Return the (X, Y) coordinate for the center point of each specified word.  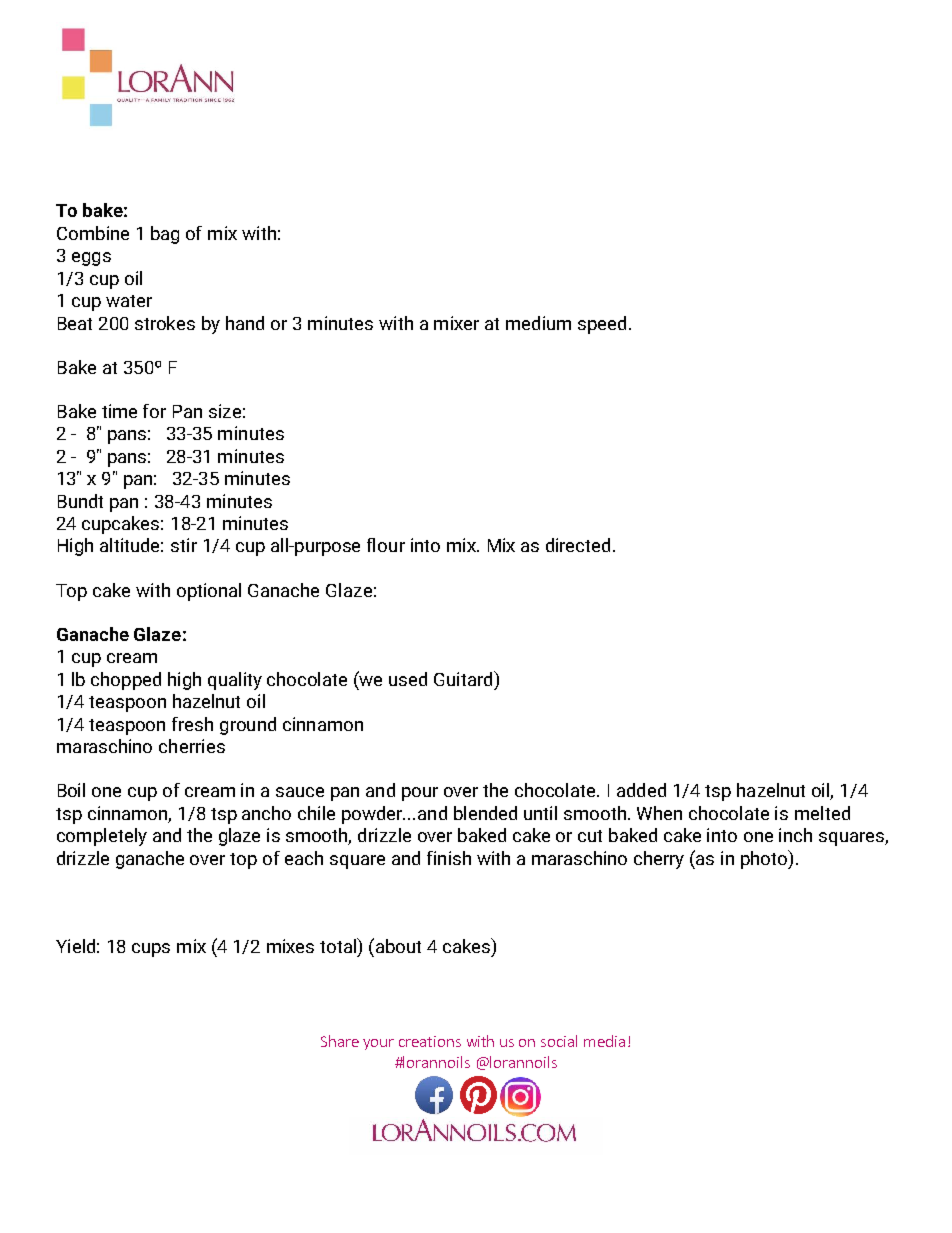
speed (602, 325)
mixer (456, 323)
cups (151, 950)
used (408, 679)
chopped (126, 681)
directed (578, 545)
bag (165, 235)
